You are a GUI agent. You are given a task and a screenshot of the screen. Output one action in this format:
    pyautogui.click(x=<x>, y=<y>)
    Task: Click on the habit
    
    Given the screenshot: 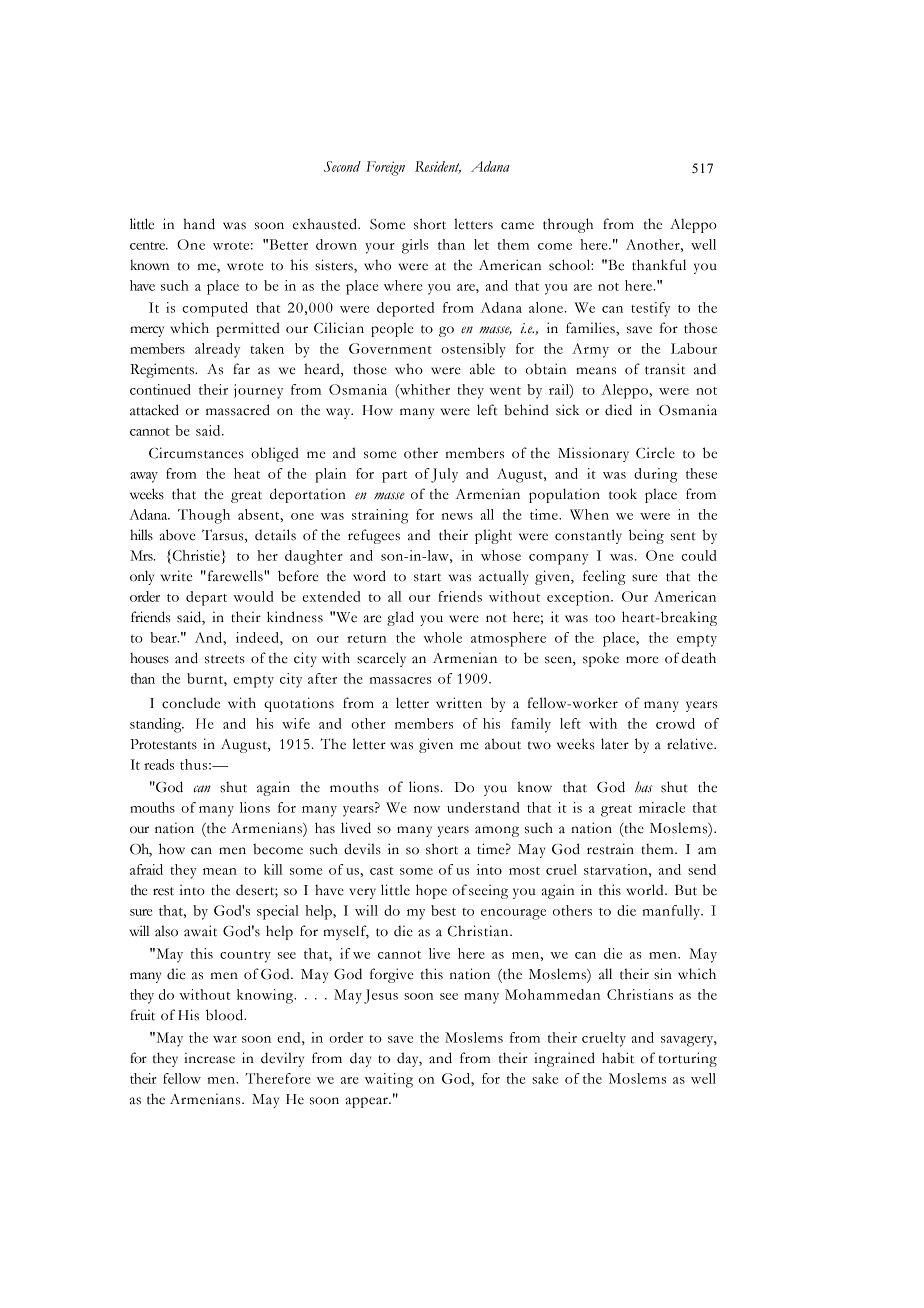 What is the action you would take?
    pyautogui.click(x=618, y=1058)
